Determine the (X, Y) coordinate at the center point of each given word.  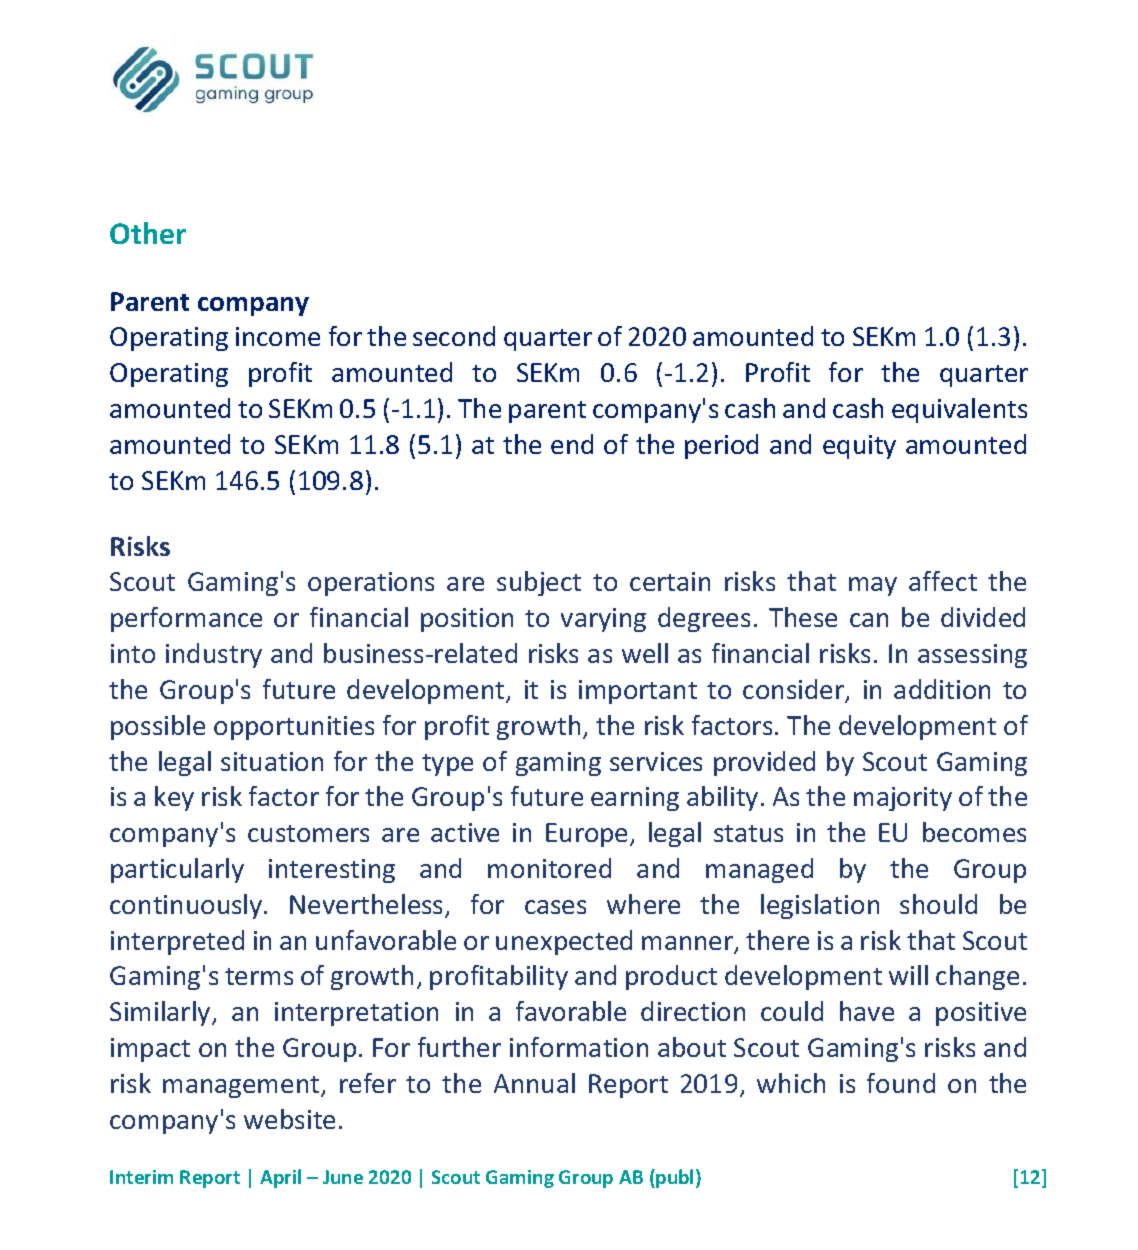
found (901, 1083)
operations (371, 584)
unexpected (564, 942)
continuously (187, 906)
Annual (534, 1083)
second (454, 336)
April (280, 1178)
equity (859, 447)
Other (148, 233)
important (638, 692)
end (572, 444)
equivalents (959, 410)
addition (942, 689)
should (938, 904)
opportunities (294, 728)
